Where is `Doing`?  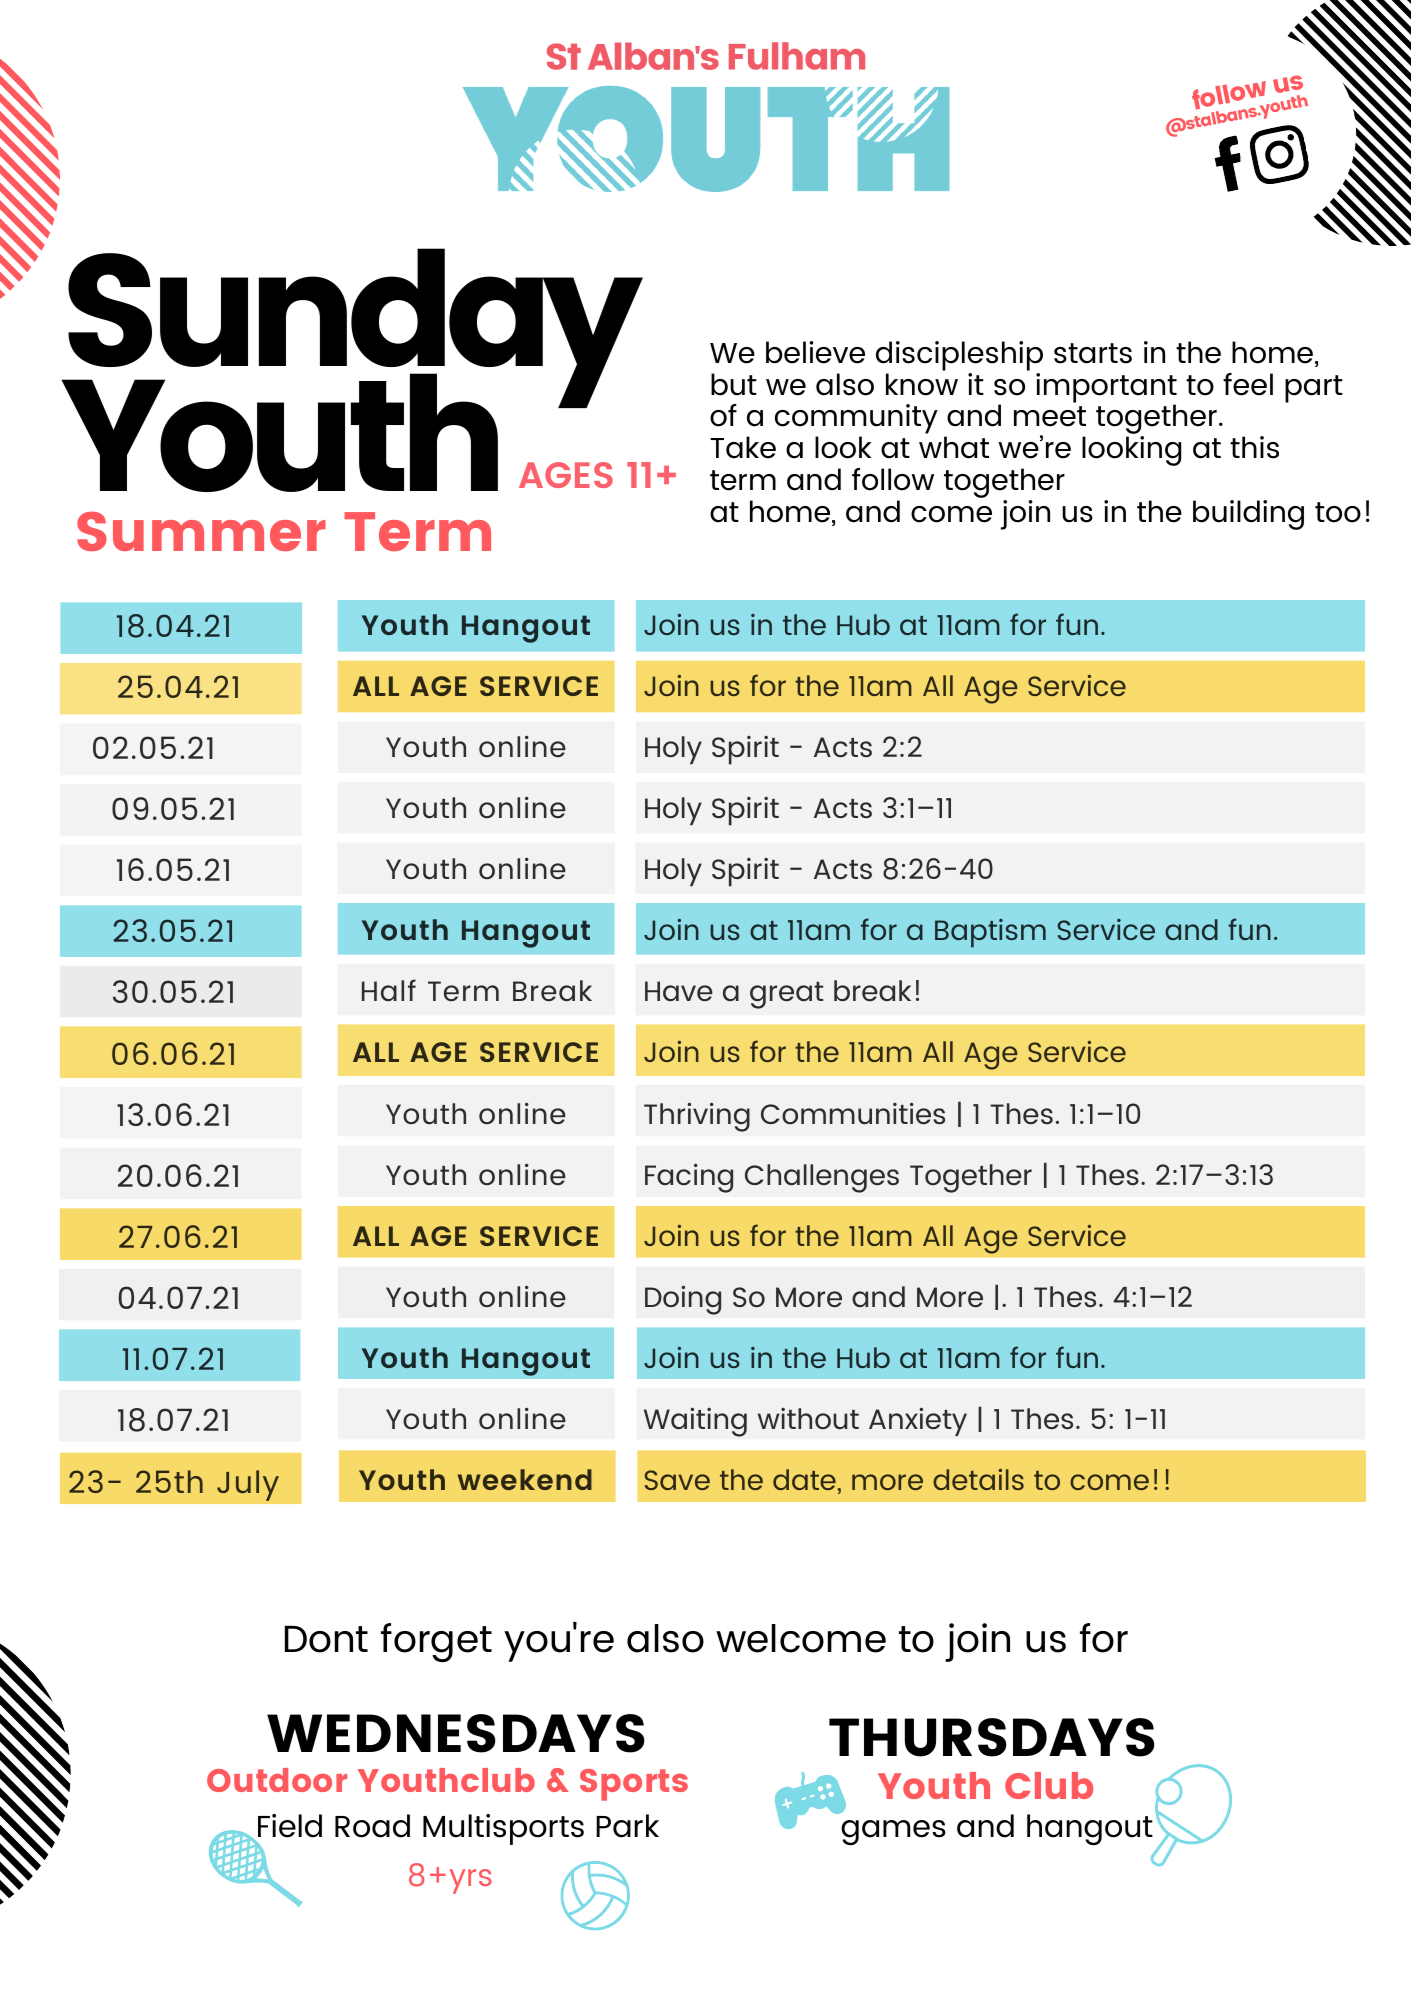 Doing is located at coordinates (683, 1300).
